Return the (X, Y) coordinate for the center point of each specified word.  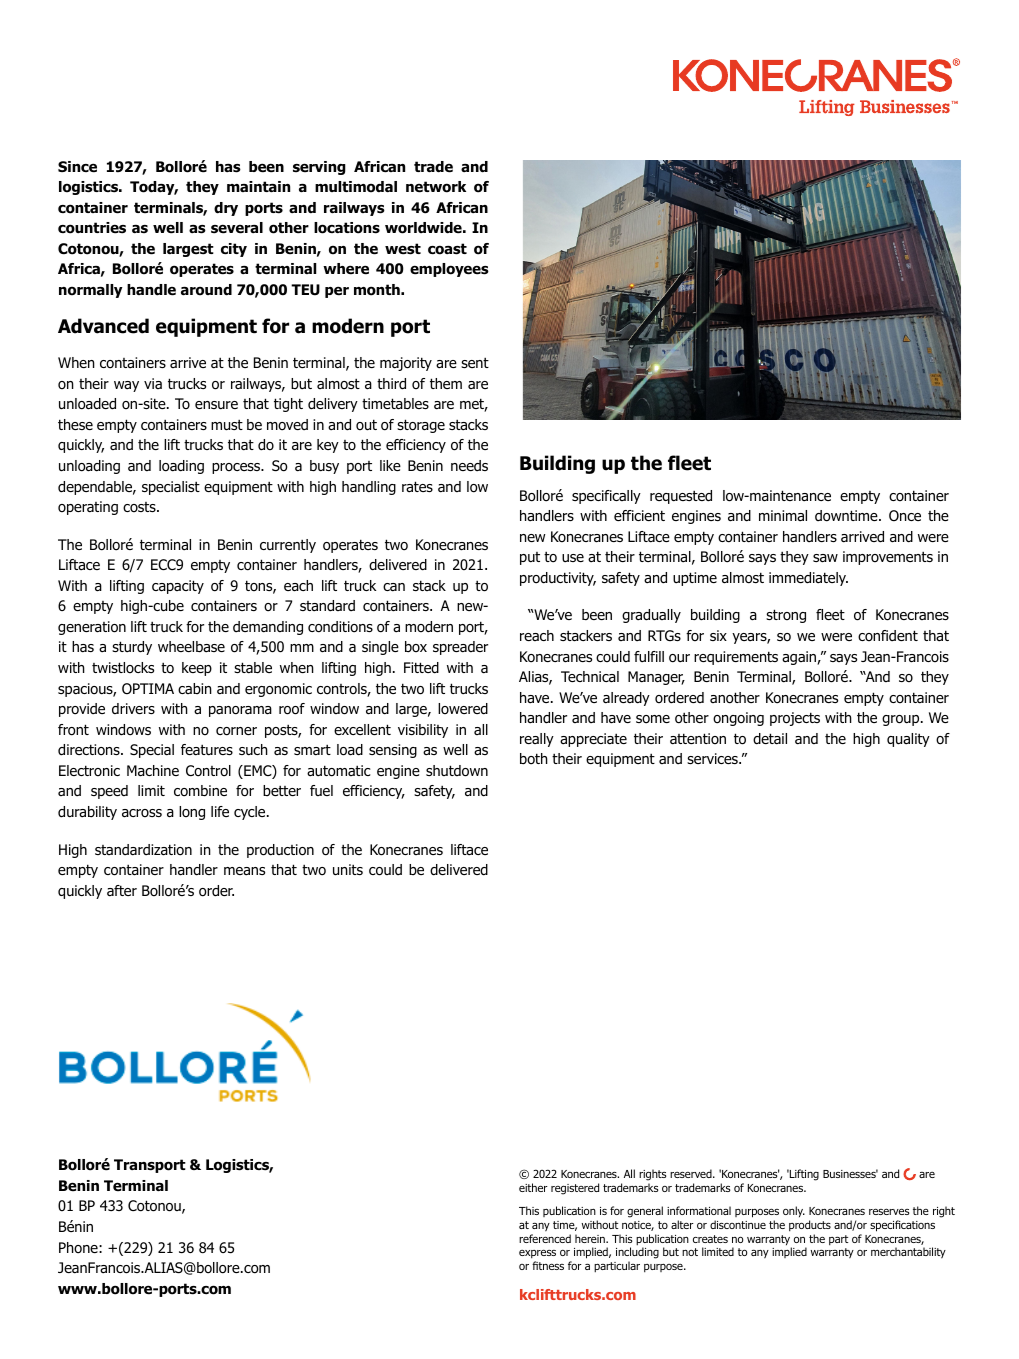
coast (447, 249)
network (436, 187)
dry (226, 209)
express (537, 1255)
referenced (545, 1238)
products (810, 1225)
